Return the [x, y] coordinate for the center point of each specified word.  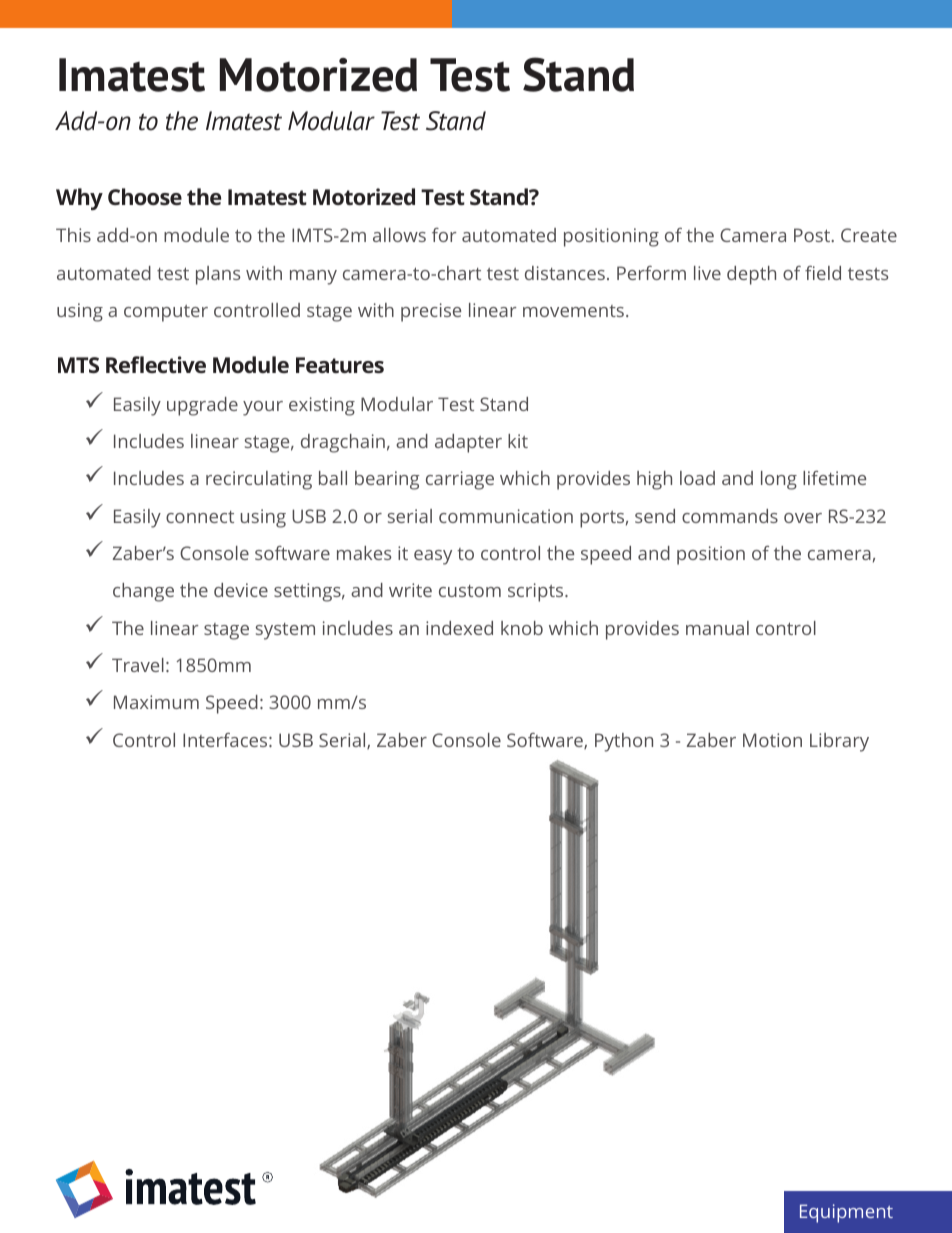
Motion [772, 740]
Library [839, 742]
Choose [145, 196]
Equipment [846, 1213]
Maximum [156, 702]
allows [399, 235]
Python [624, 742]
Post [813, 235]
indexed [459, 628]
